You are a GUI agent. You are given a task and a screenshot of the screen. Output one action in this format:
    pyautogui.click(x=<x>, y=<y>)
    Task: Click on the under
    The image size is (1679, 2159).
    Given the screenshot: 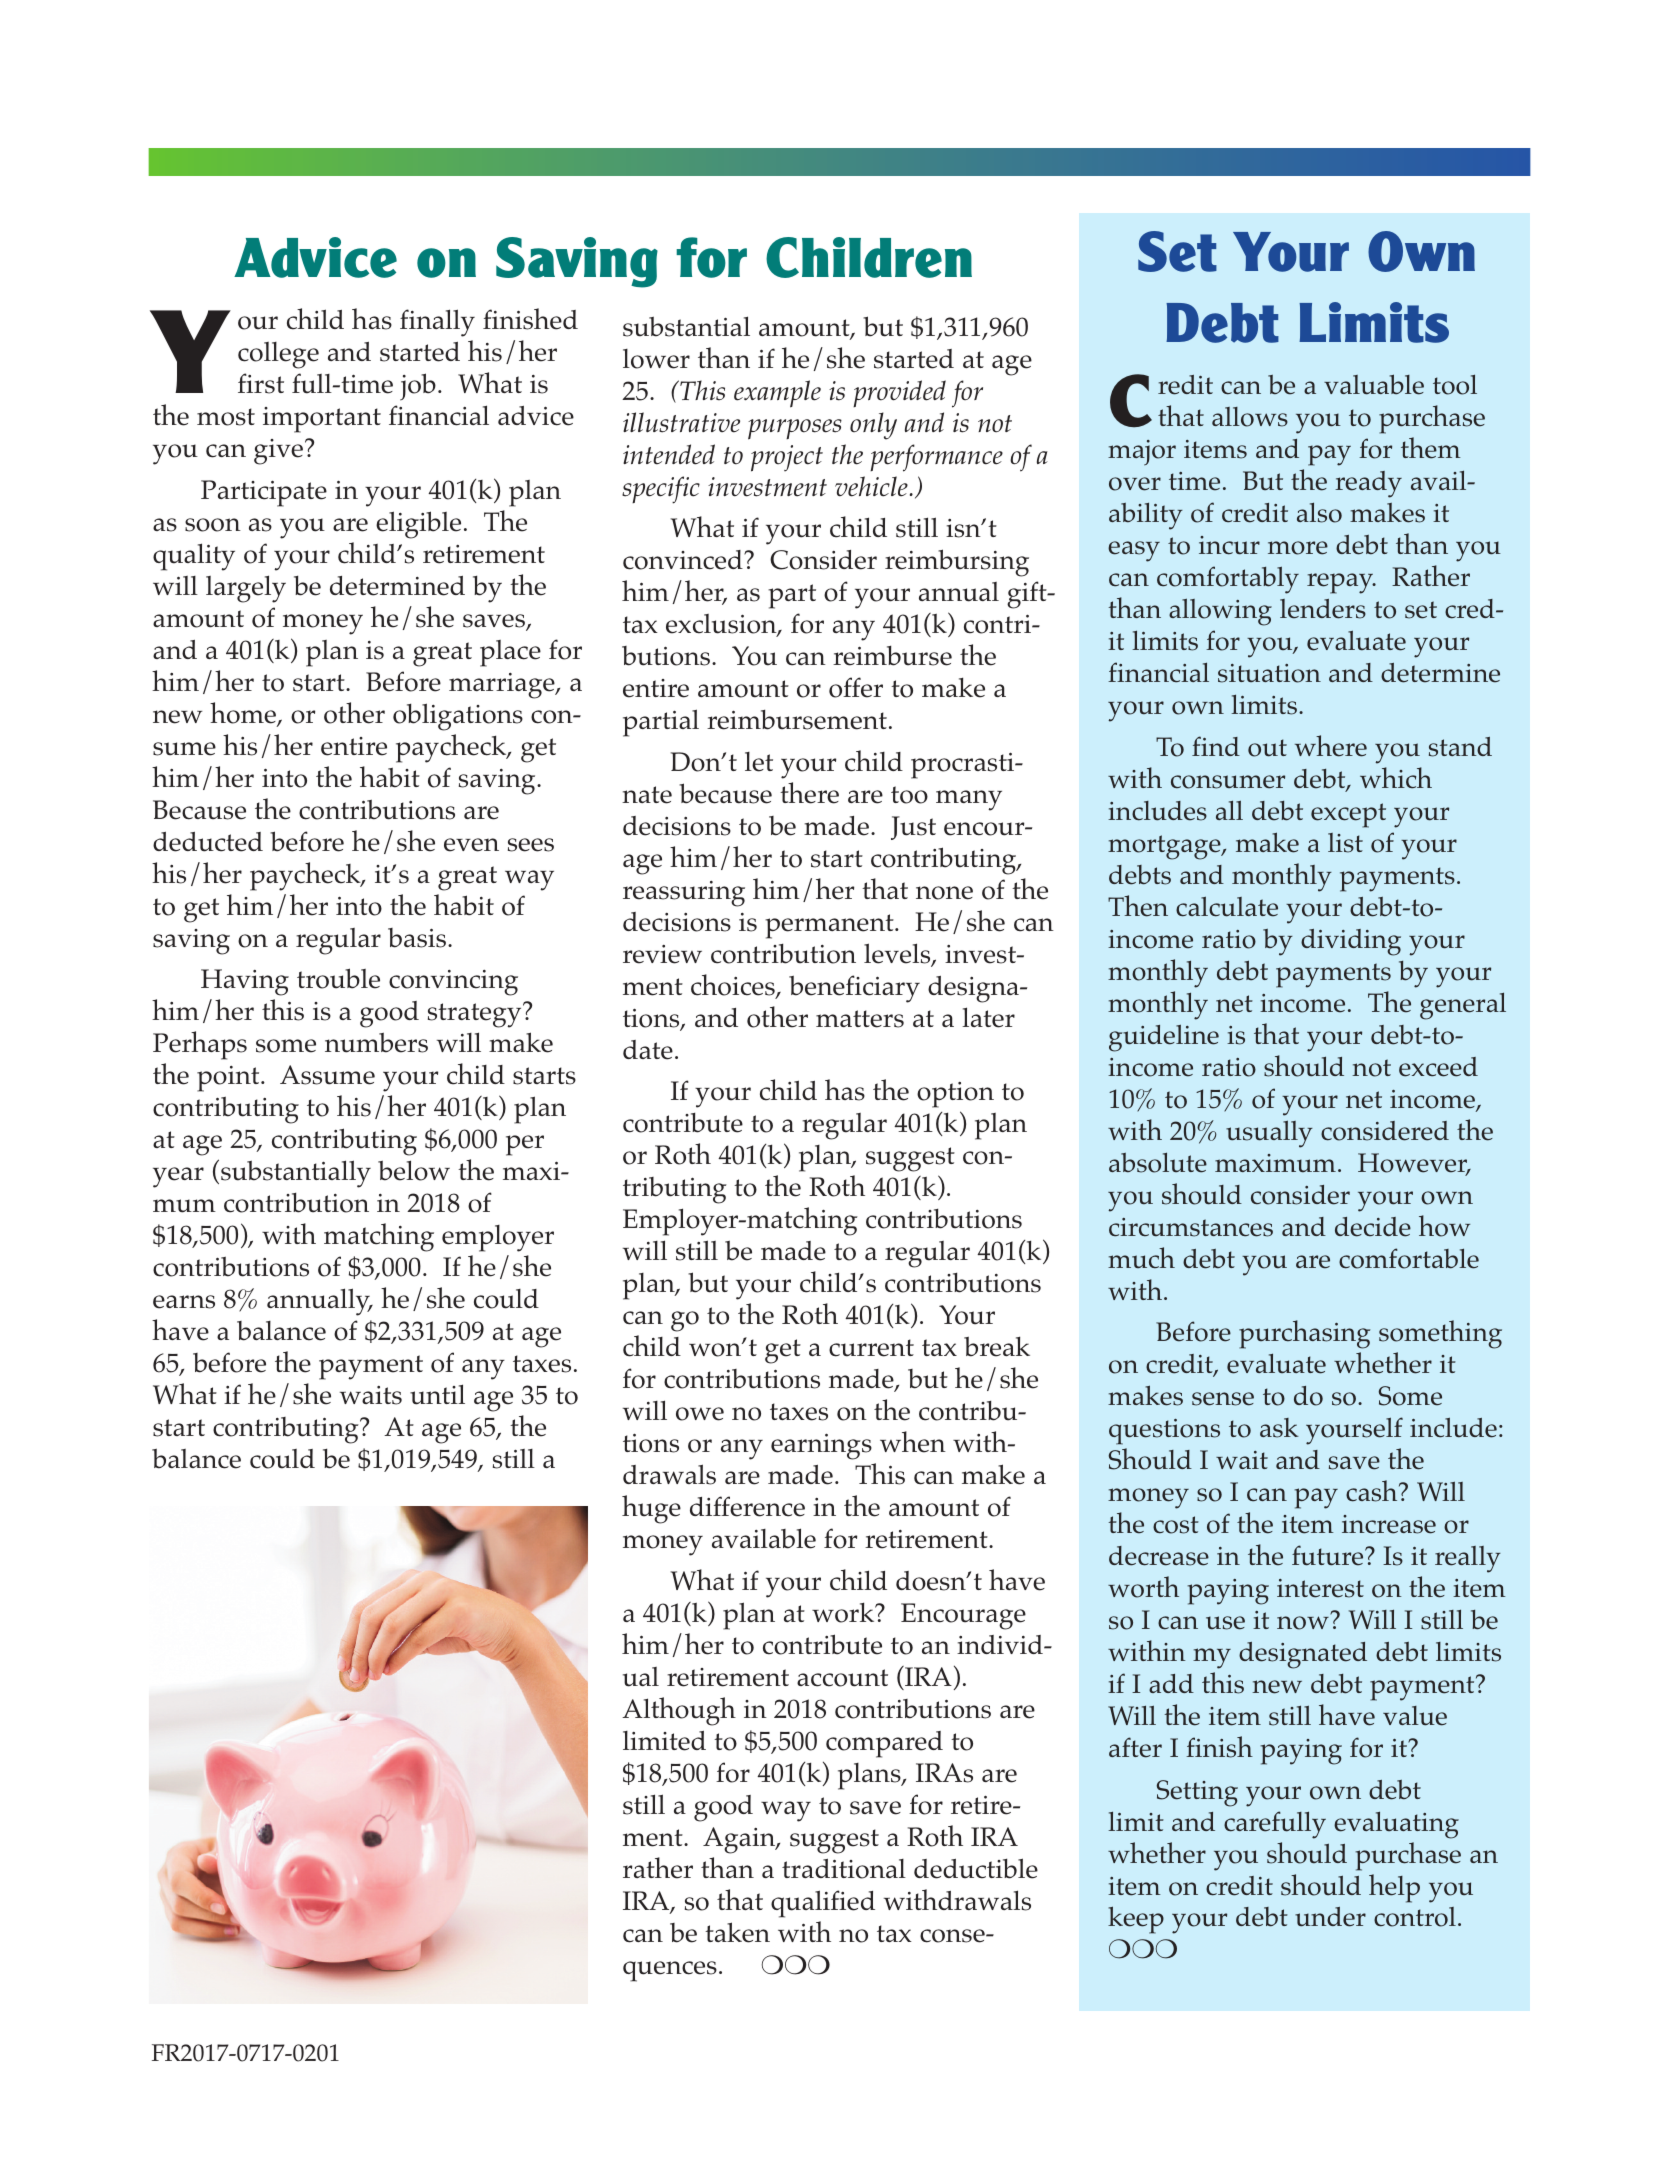 What is the action you would take?
    pyautogui.click(x=1330, y=1917)
